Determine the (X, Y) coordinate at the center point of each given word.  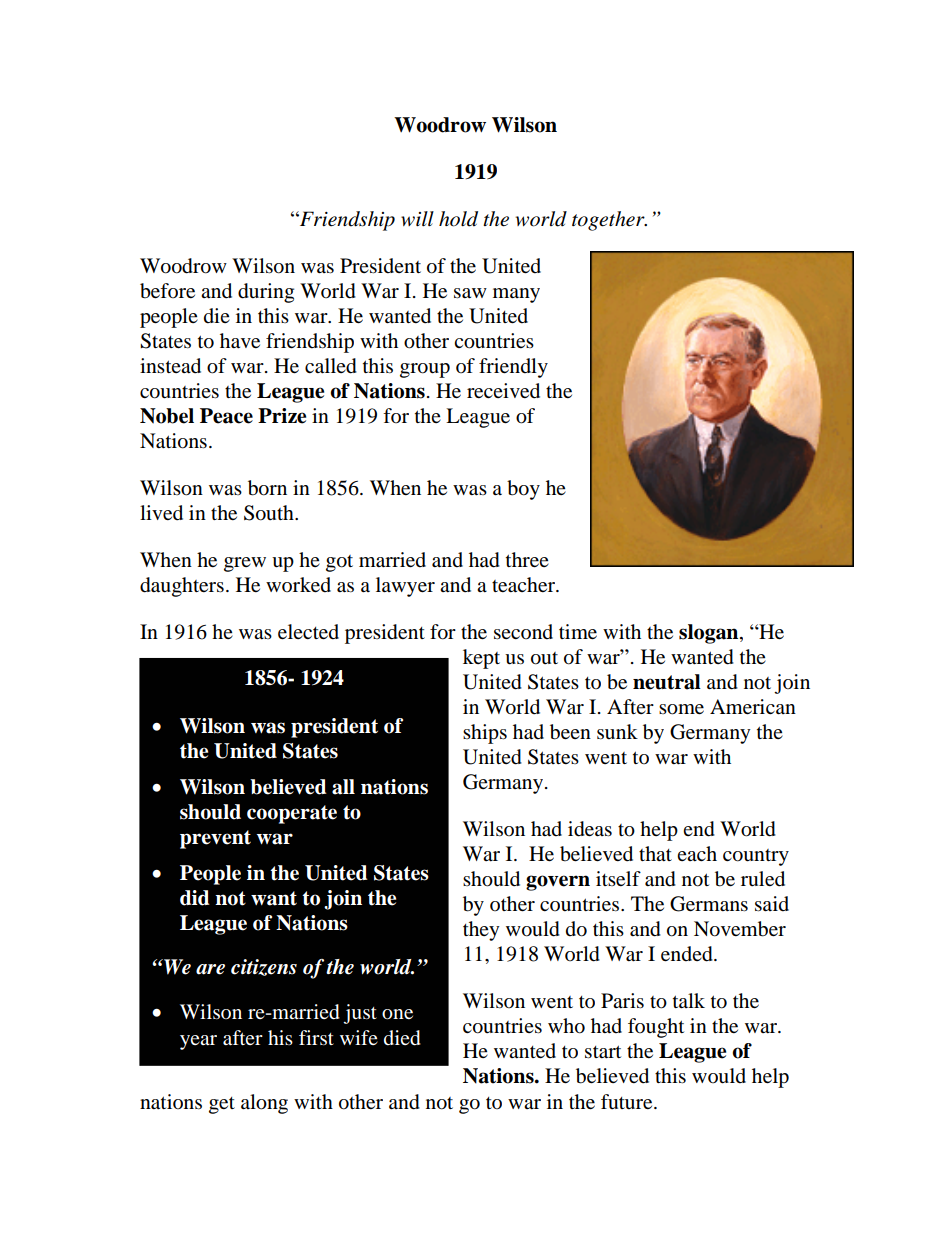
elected (308, 632)
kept (481, 659)
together (609, 221)
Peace (226, 416)
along (264, 1104)
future (628, 1101)
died (402, 1038)
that (655, 853)
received (503, 391)
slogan (710, 634)
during (266, 293)
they (481, 931)
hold (458, 219)
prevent (215, 839)
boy (523, 490)
